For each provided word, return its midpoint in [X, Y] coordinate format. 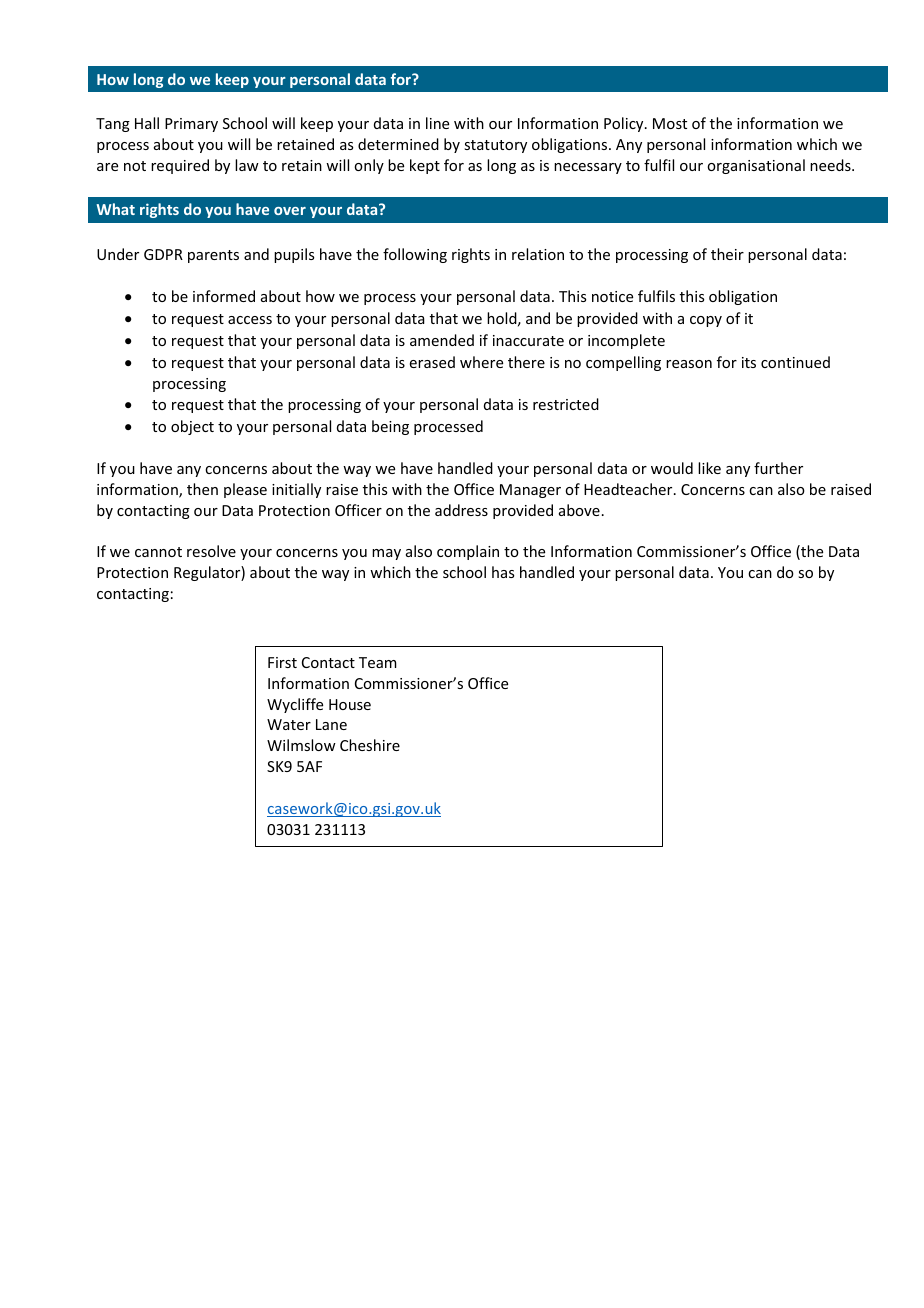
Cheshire [370, 745]
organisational [756, 166]
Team [378, 662]
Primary [191, 125]
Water [289, 724]
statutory [495, 146]
